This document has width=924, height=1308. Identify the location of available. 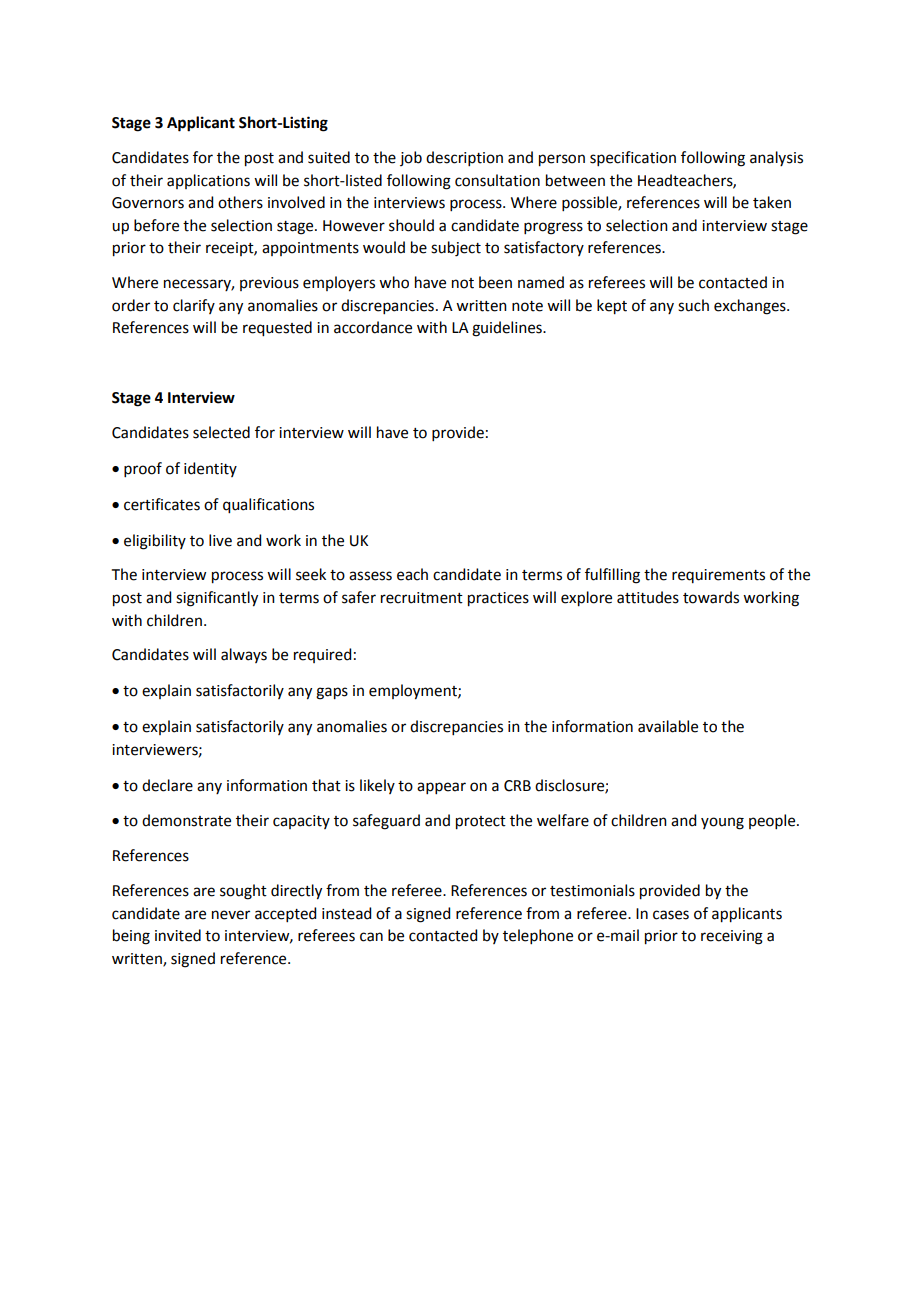
(668, 726).
